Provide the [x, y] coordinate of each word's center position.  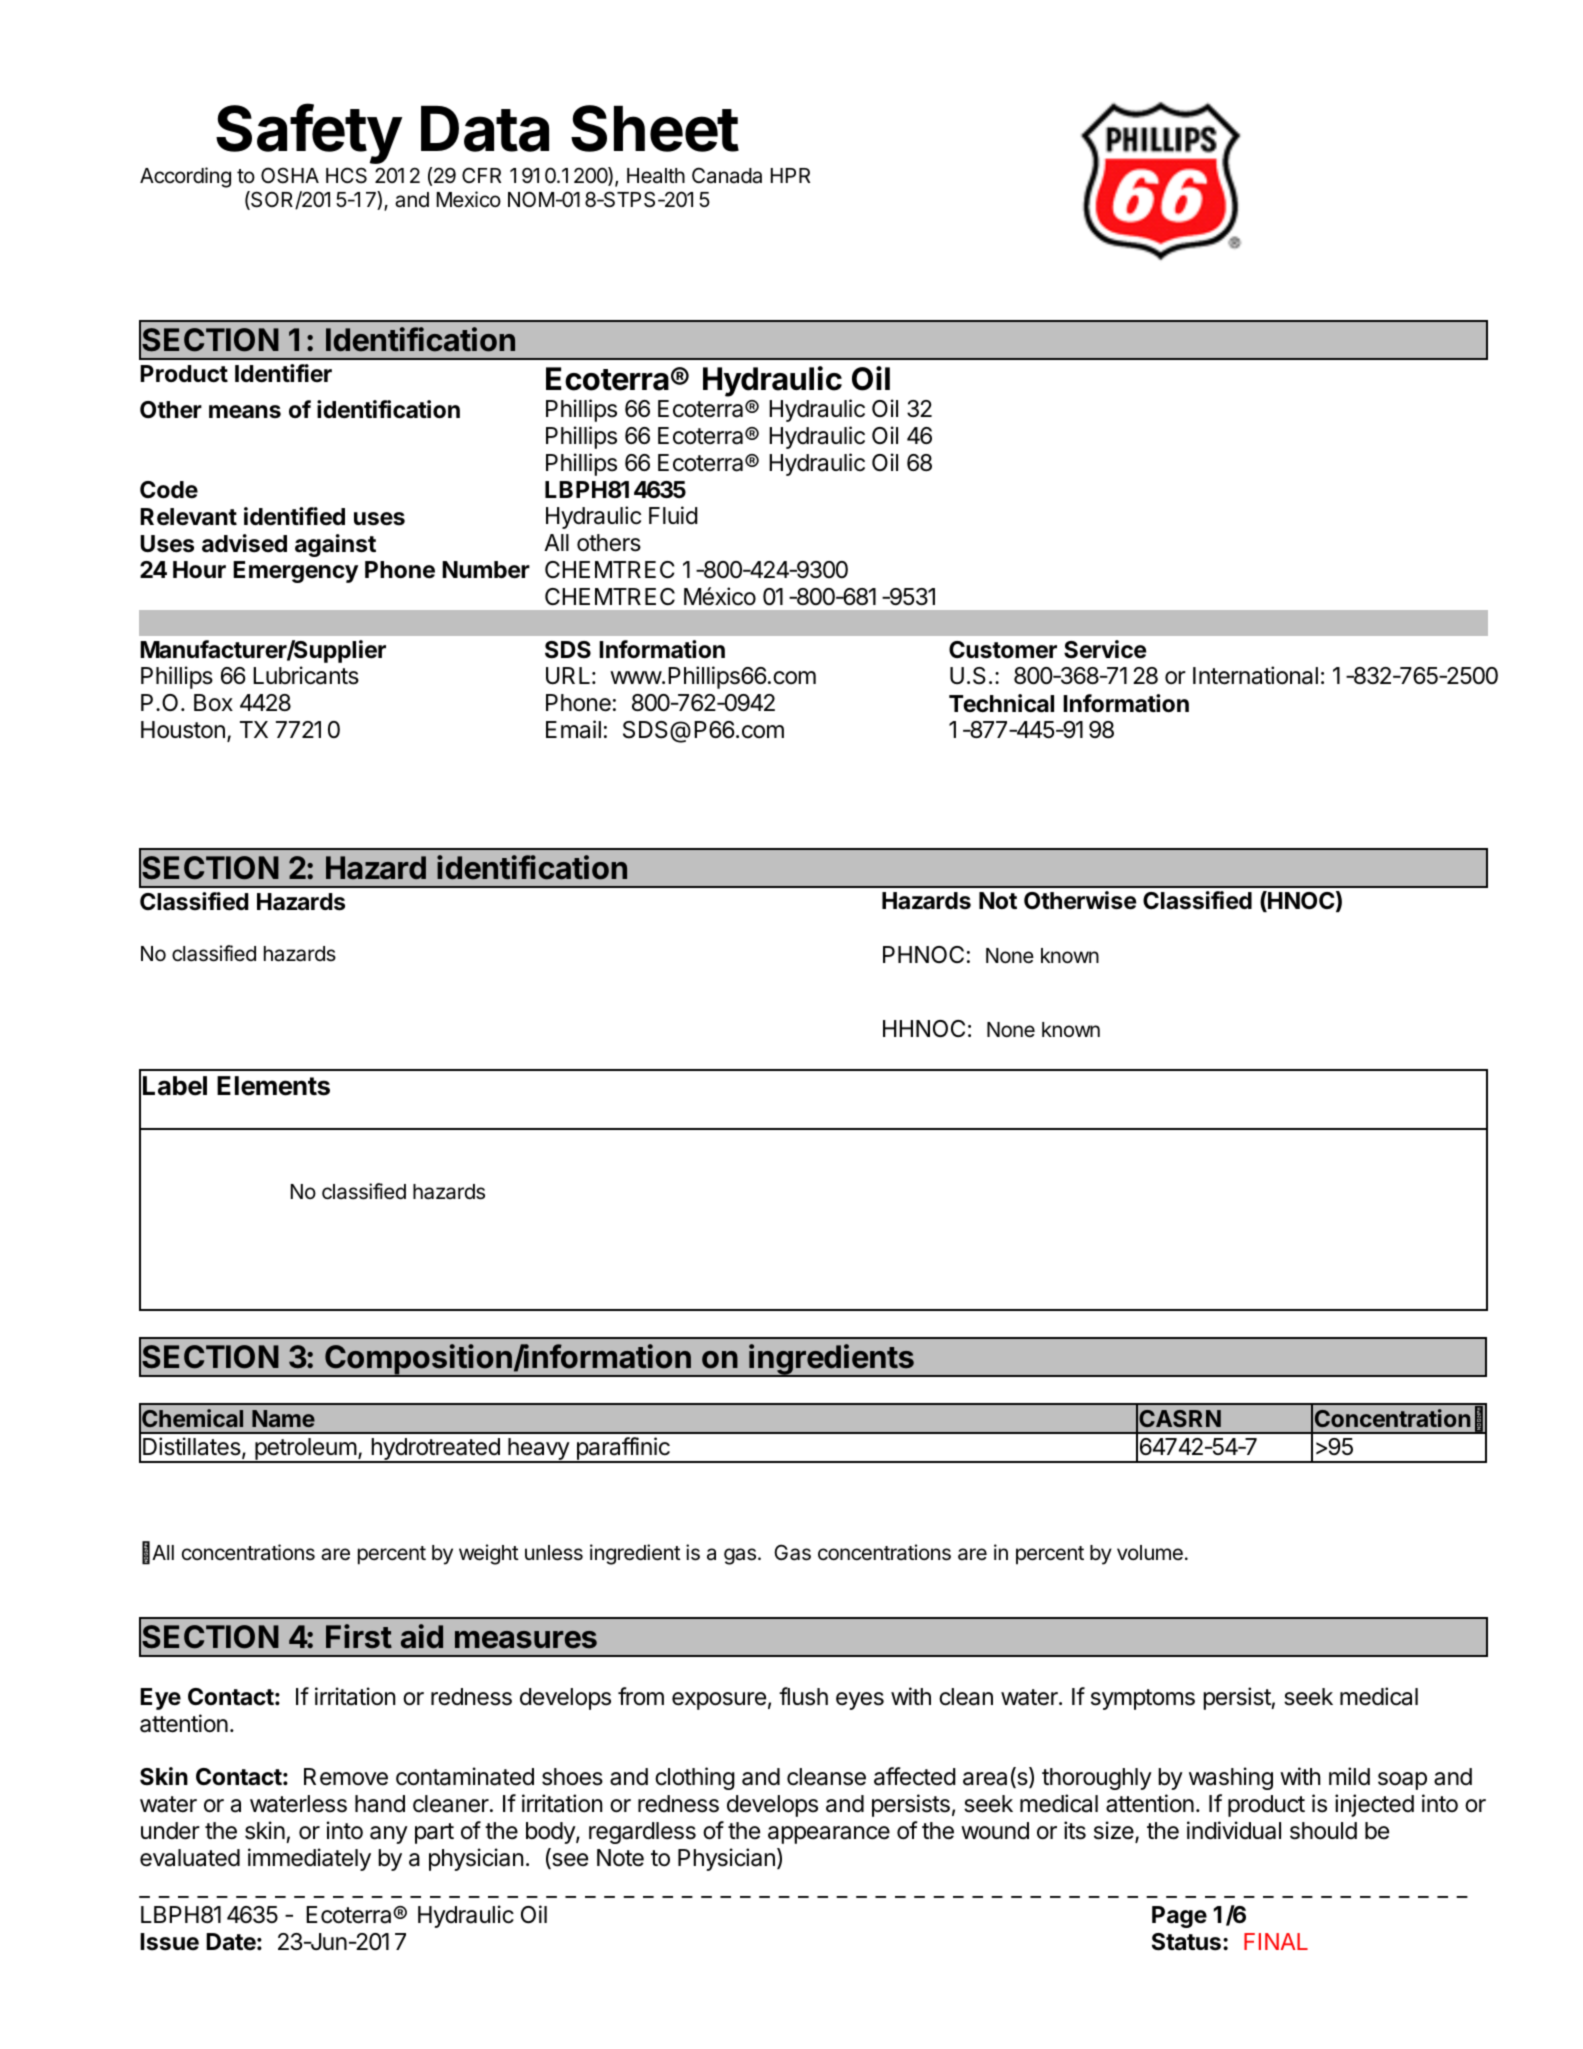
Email [573, 729]
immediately [309, 1859]
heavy [538, 1450]
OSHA [290, 175]
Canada [727, 175]
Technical [1001, 703]
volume [1150, 1553]
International [1255, 675]
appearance [829, 1835]
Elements [273, 1086]
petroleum [305, 1450]
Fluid [673, 515]
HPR [790, 175]
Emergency [295, 572]
